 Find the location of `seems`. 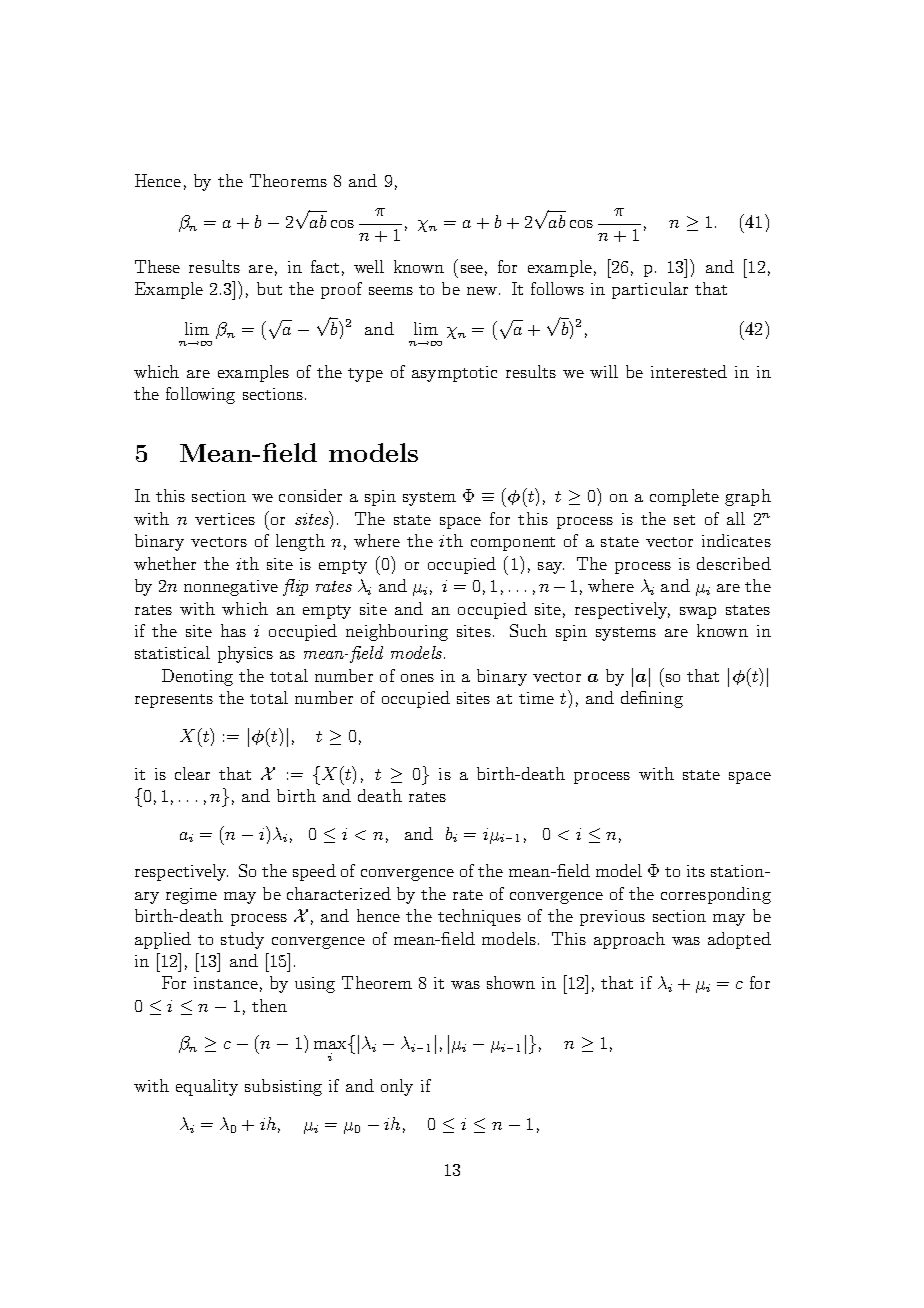

seems is located at coordinates (391, 291).
